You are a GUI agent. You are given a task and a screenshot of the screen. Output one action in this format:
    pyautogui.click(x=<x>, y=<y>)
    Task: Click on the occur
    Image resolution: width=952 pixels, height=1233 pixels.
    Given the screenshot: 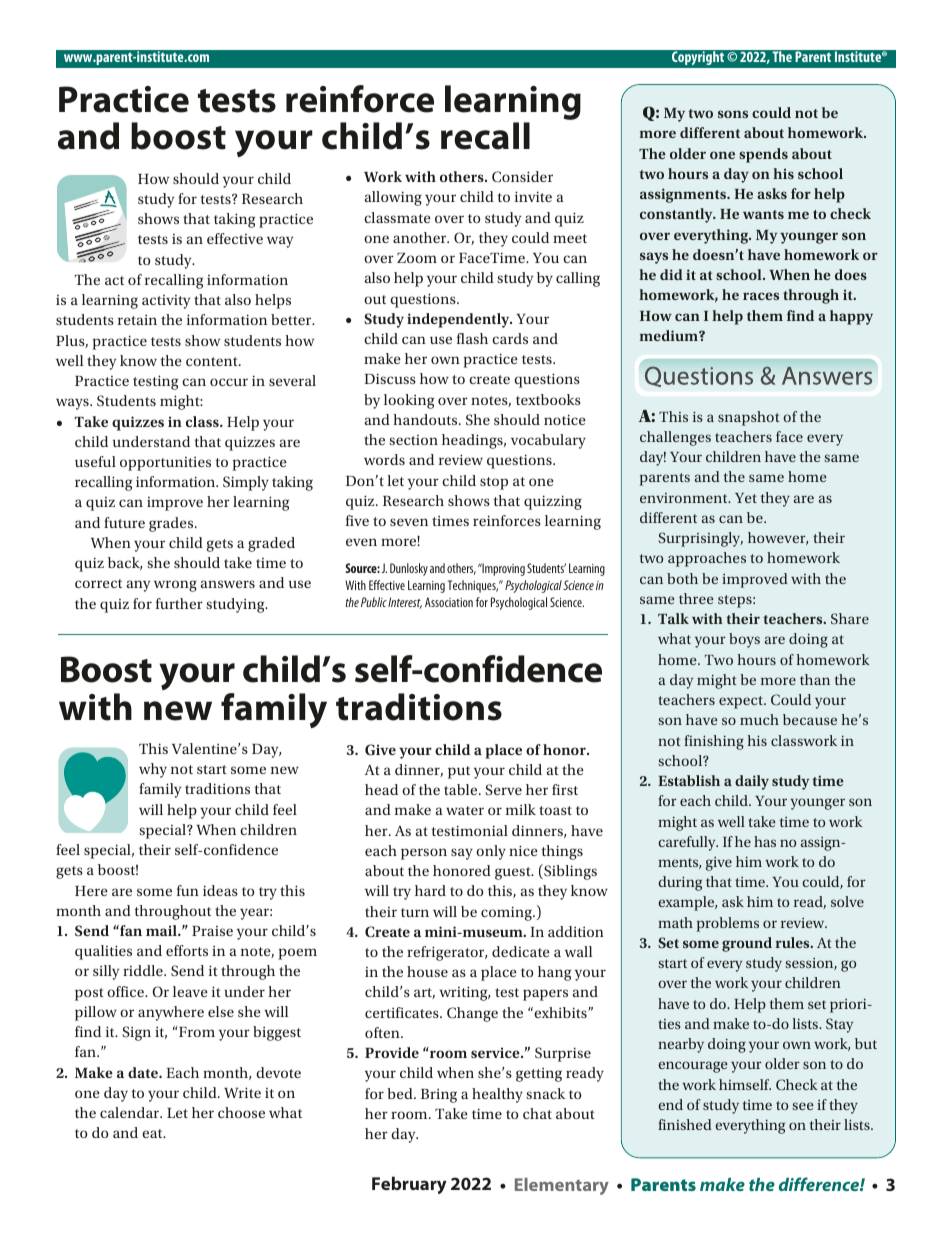 What is the action you would take?
    pyautogui.click(x=229, y=382)
